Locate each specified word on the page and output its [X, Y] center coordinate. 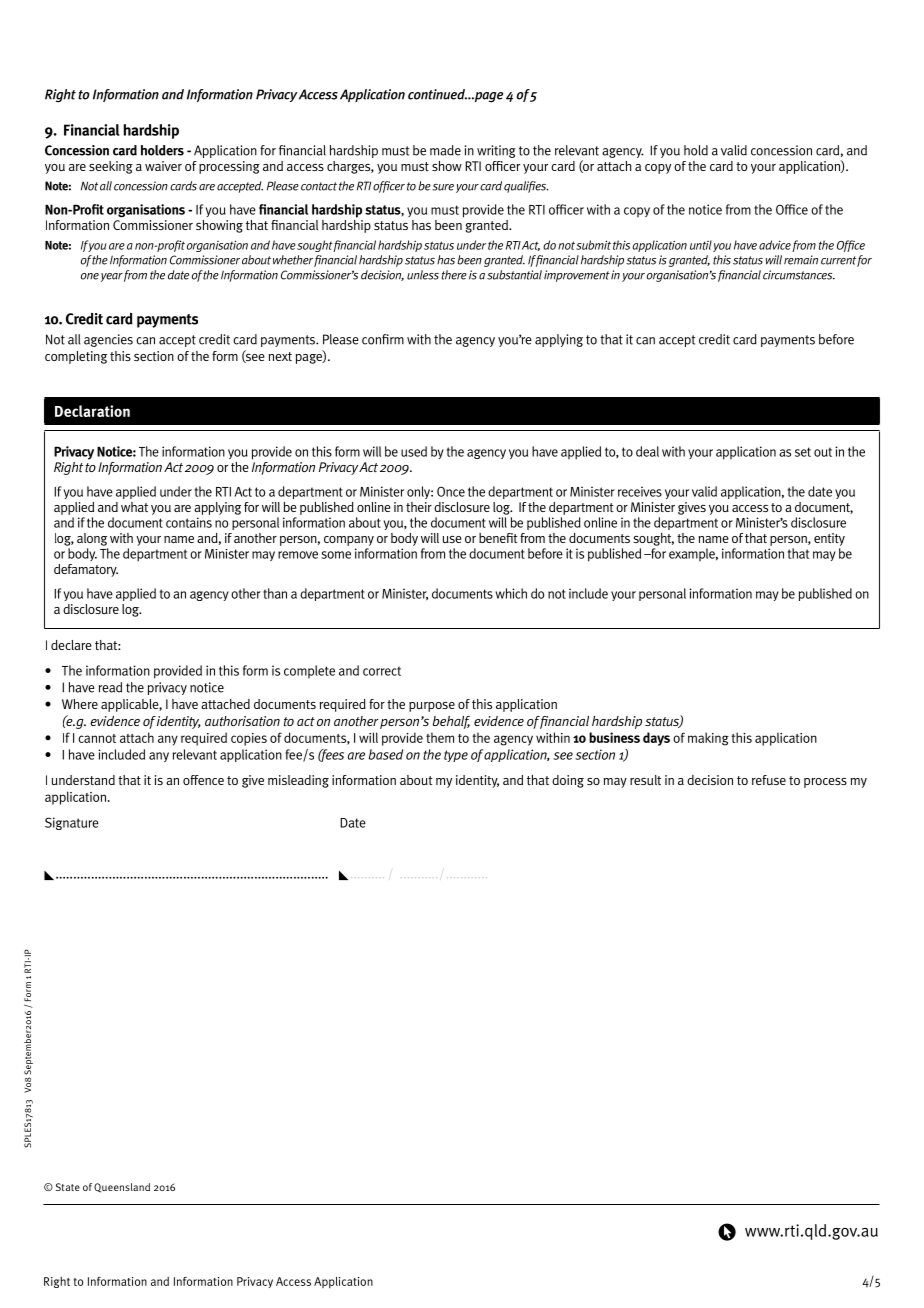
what [134, 507]
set [803, 452]
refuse [769, 780]
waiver [163, 166]
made [445, 150]
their [419, 507]
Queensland [122, 1188]
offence [203, 780]
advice [775, 245]
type [456, 756]
